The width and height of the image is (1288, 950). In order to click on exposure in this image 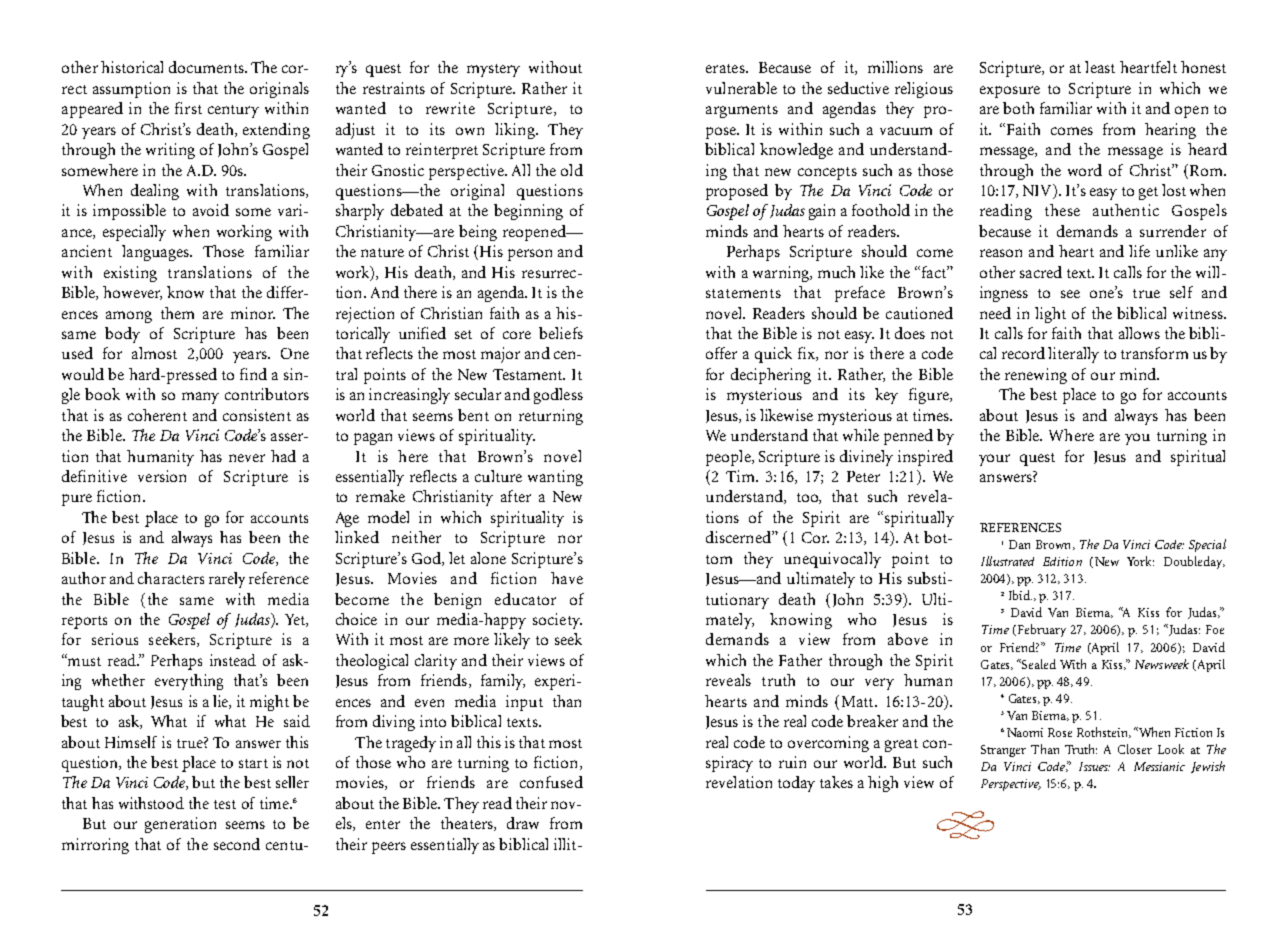, I will do `click(1010, 92)`.
